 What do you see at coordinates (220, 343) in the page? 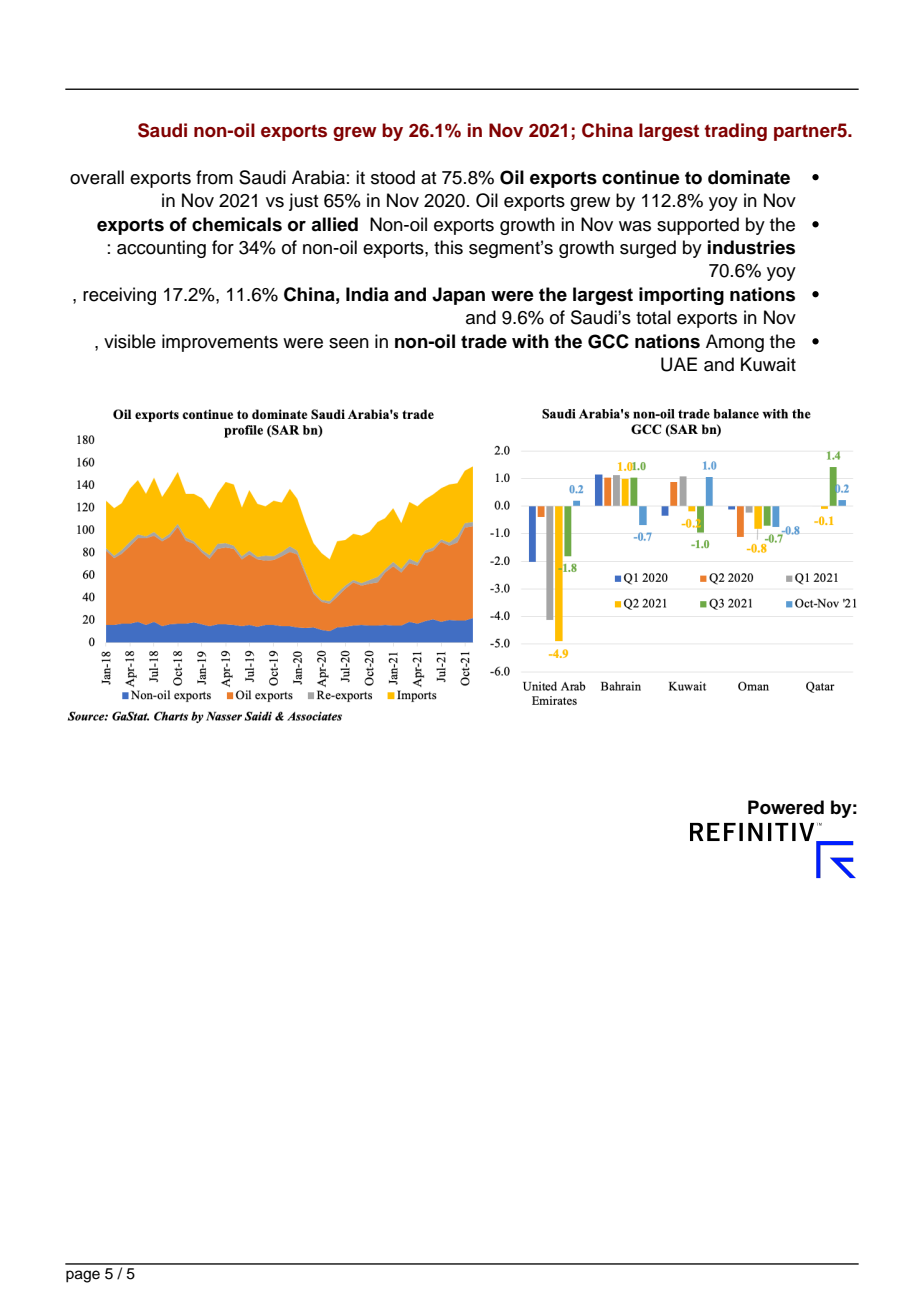
I see `improvements` at bounding box center [220, 343].
